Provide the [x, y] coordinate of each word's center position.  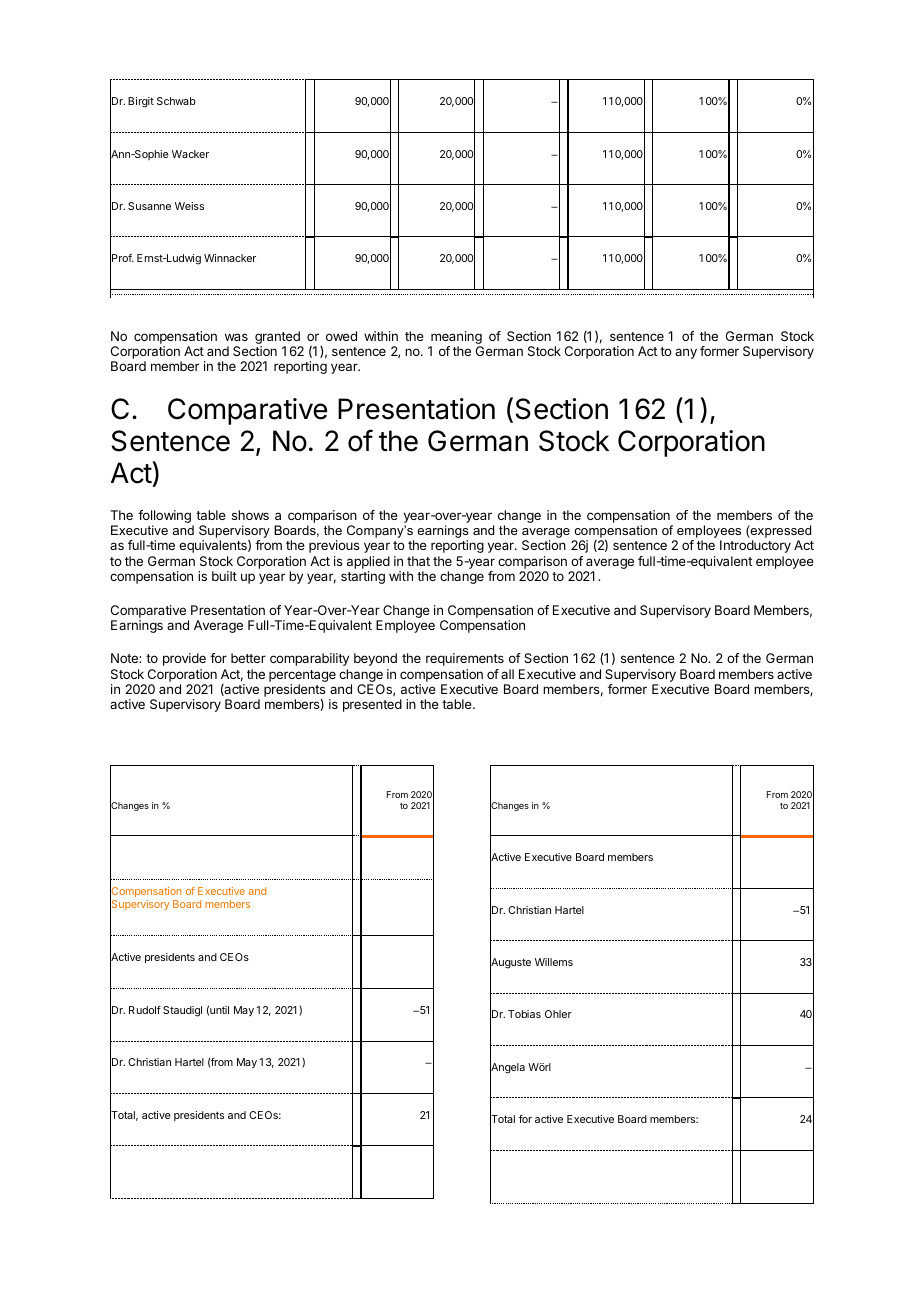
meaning [456, 337]
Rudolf [145, 1010]
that [418, 561]
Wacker [190, 154]
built [224, 576]
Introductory [755, 546]
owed [341, 336]
